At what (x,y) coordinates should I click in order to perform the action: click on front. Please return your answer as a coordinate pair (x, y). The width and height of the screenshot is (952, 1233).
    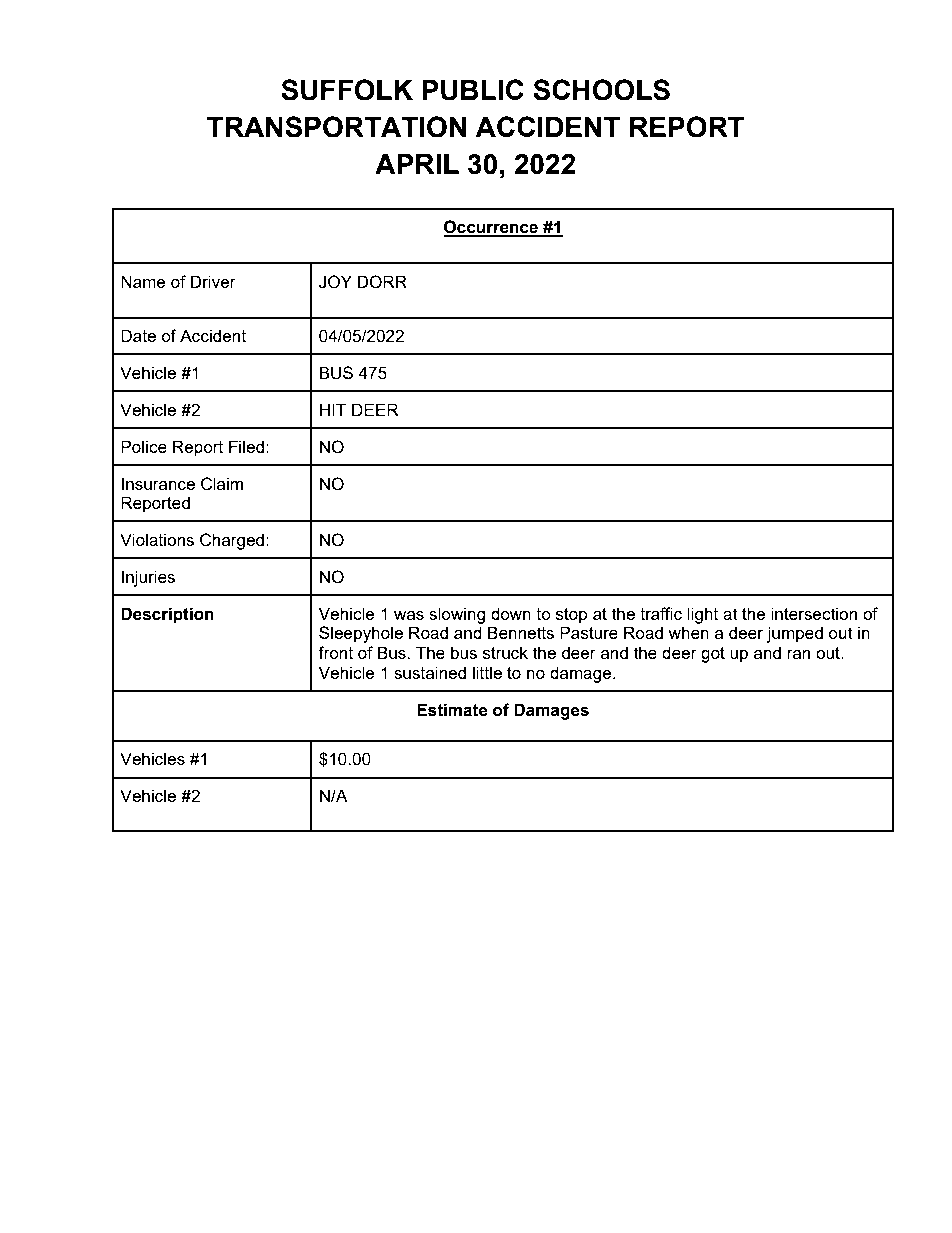
    Looking at the image, I should click on (335, 652).
